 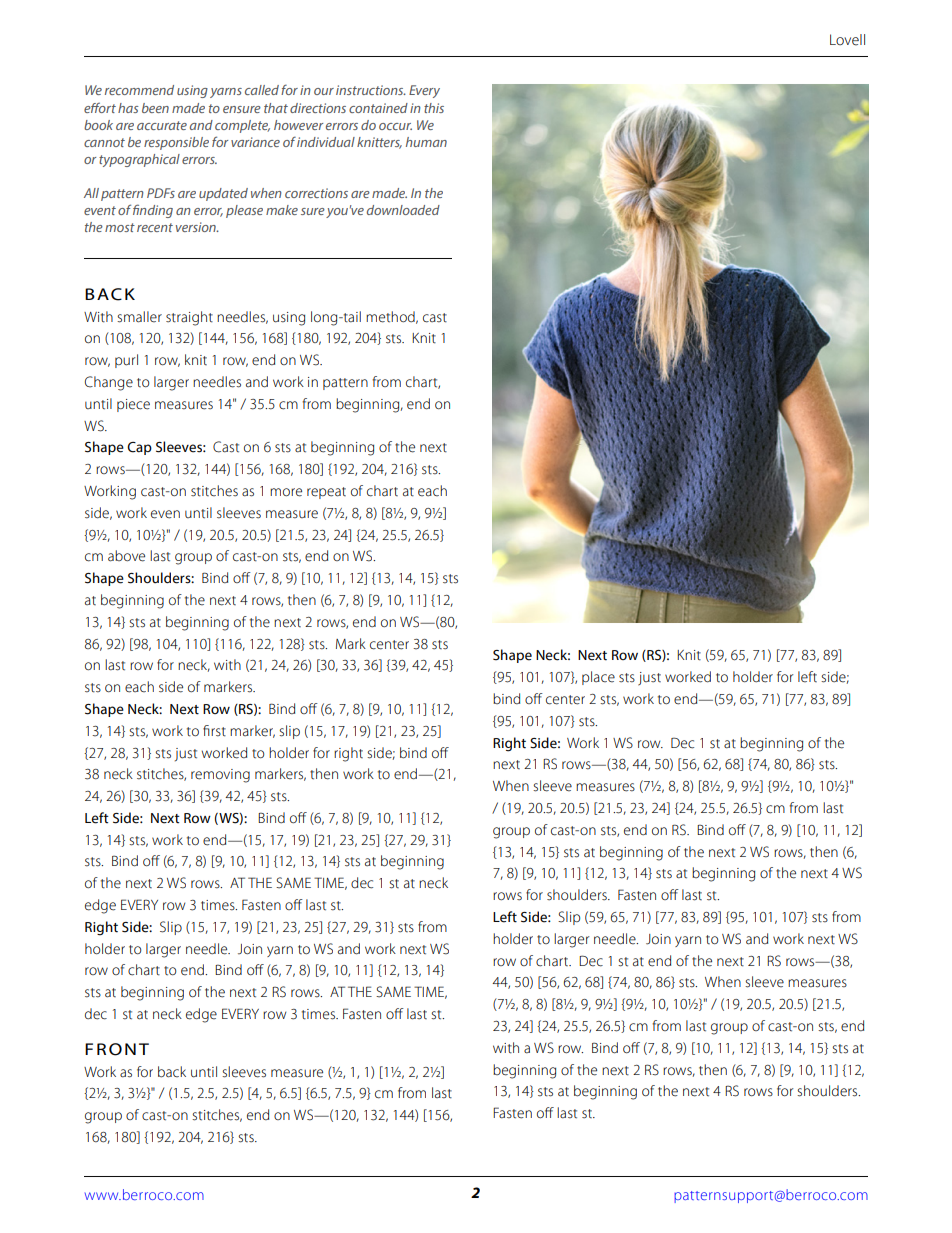 What do you see at coordinates (847, 40) in the page?
I see `Lovell` at bounding box center [847, 40].
